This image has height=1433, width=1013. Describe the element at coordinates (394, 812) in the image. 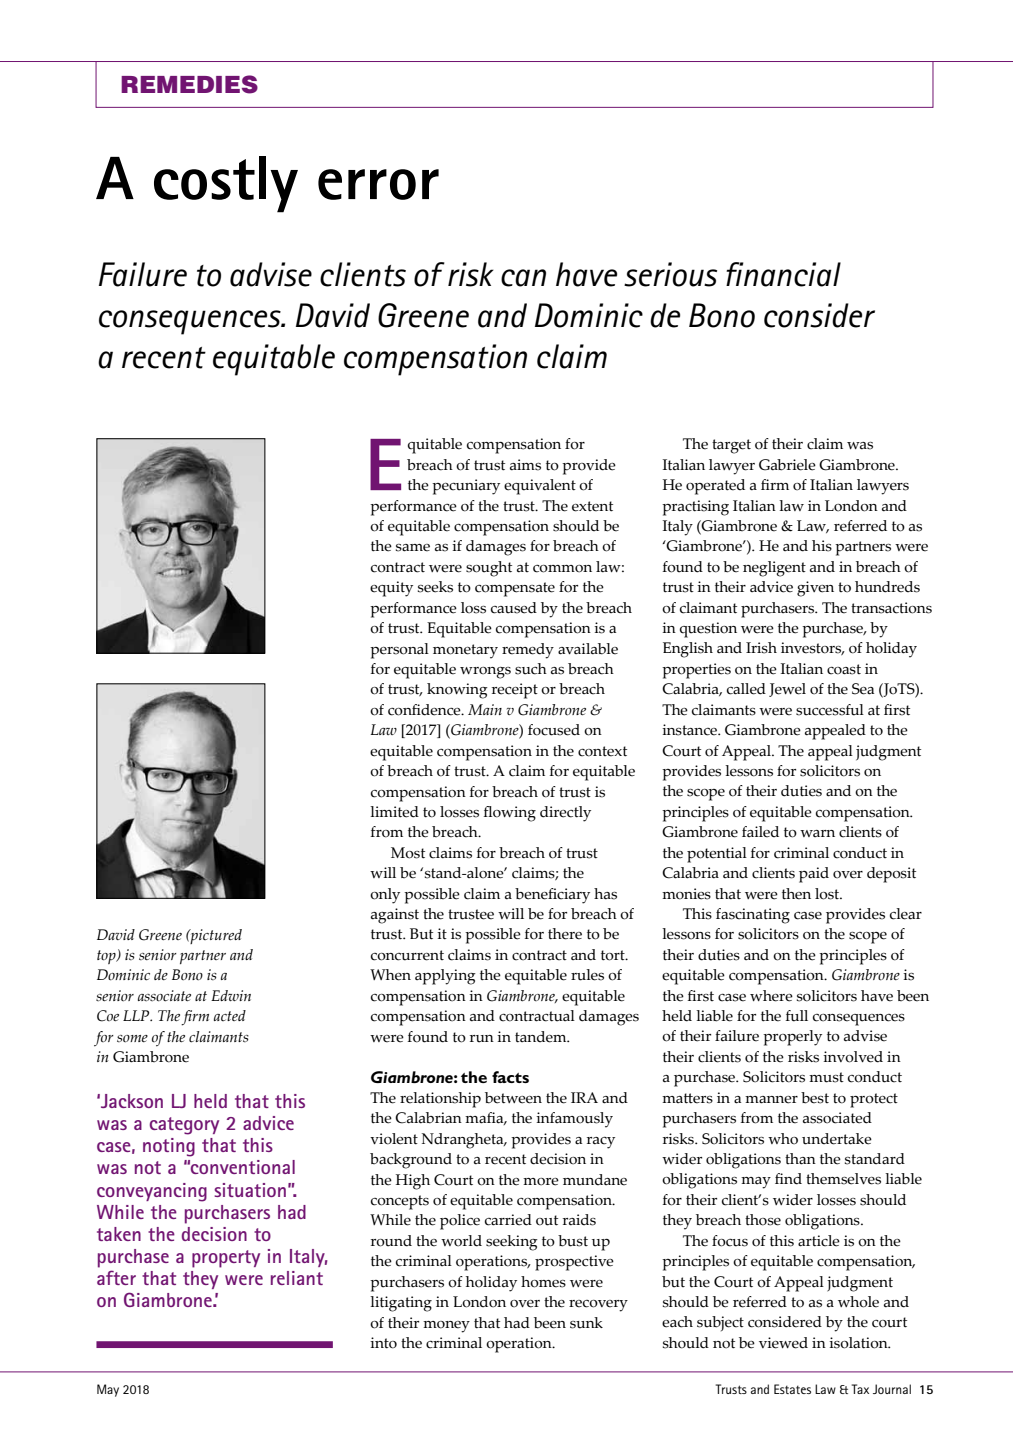

I see `limited` at that location.
